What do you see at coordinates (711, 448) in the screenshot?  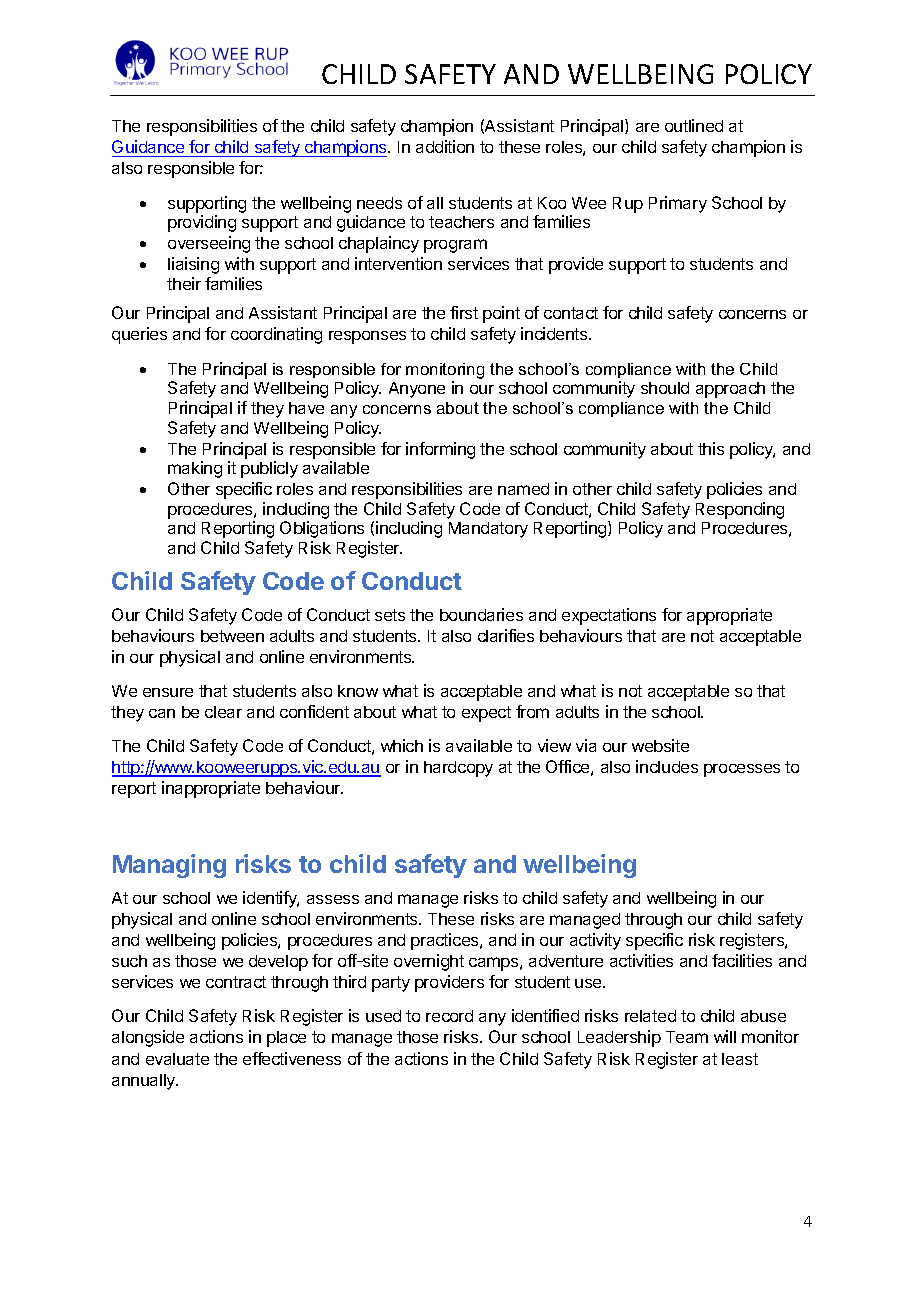 I see `this` at bounding box center [711, 448].
